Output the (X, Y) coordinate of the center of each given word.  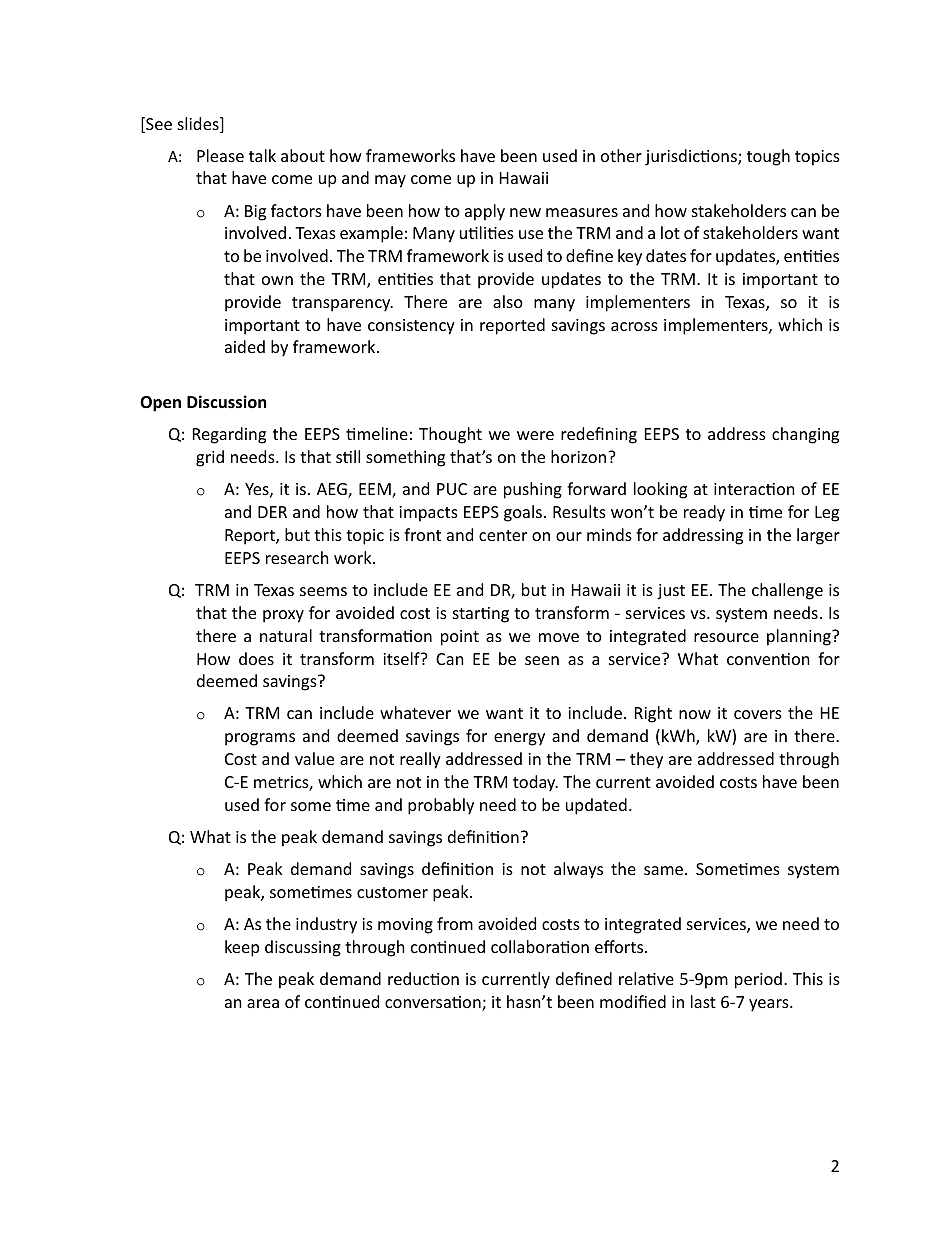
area (263, 1003)
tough (768, 157)
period (758, 980)
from (455, 923)
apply (485, 212)
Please (220, 155)
